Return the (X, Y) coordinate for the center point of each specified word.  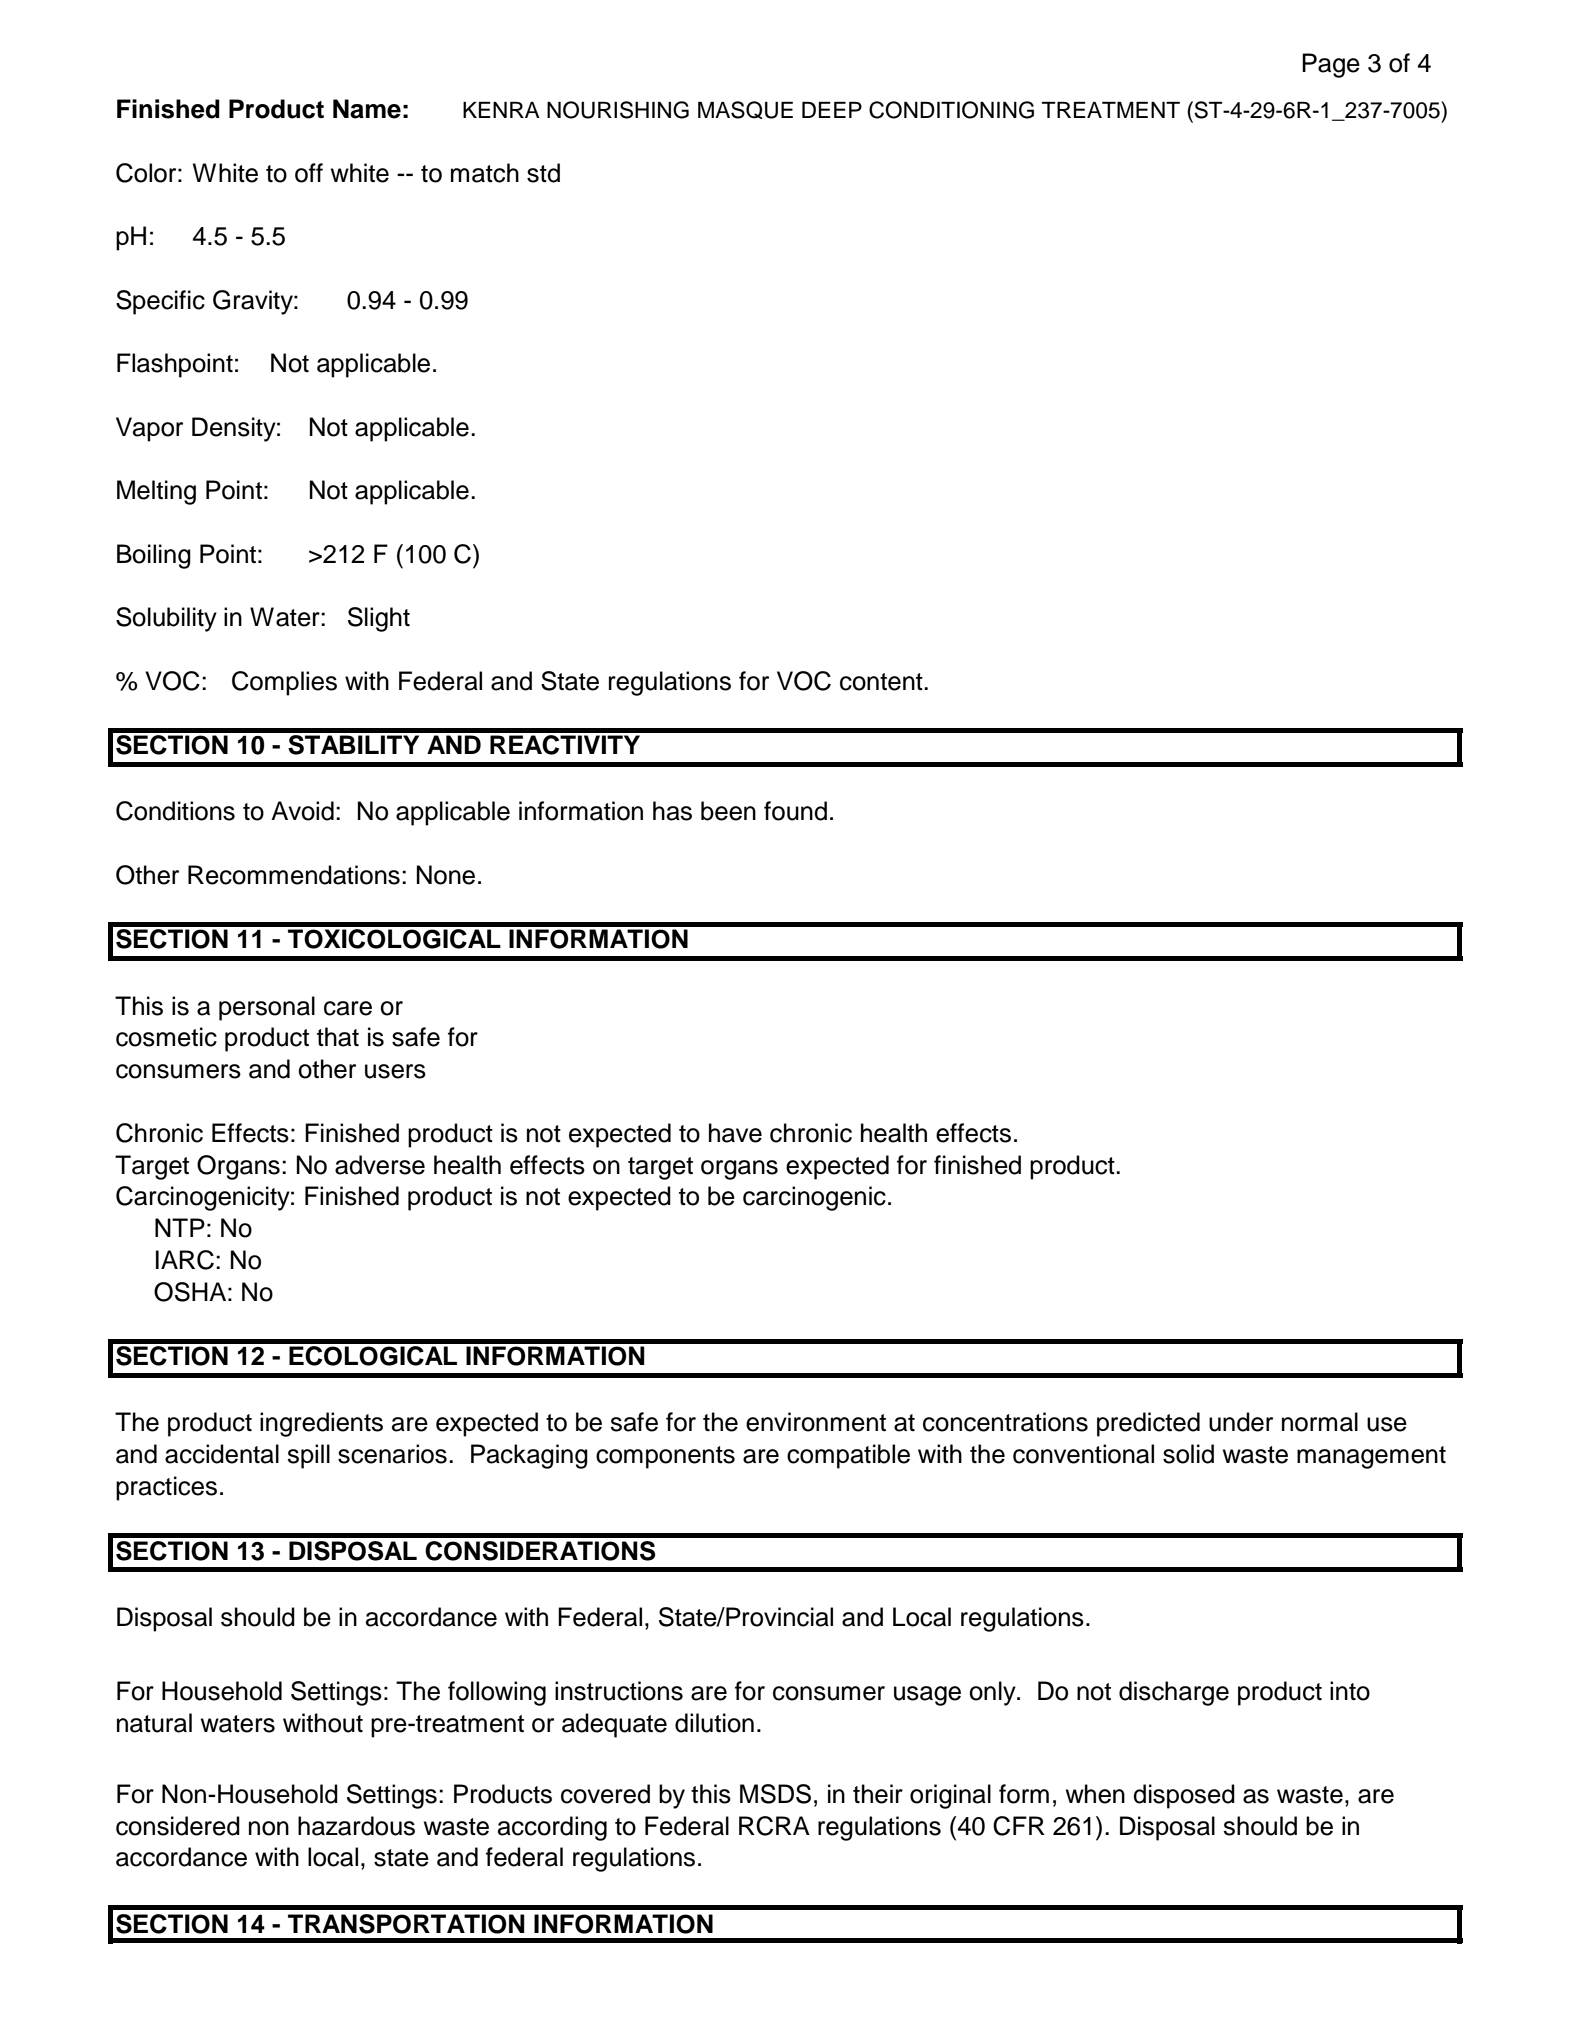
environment (816, 1422)
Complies (284, 683)
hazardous (356, 1826)
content (882, 682)
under (1241, 1422)
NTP (180, 1227)
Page (1331, 65)
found (795, 811)
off (309, 173)
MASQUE (745, 110)
